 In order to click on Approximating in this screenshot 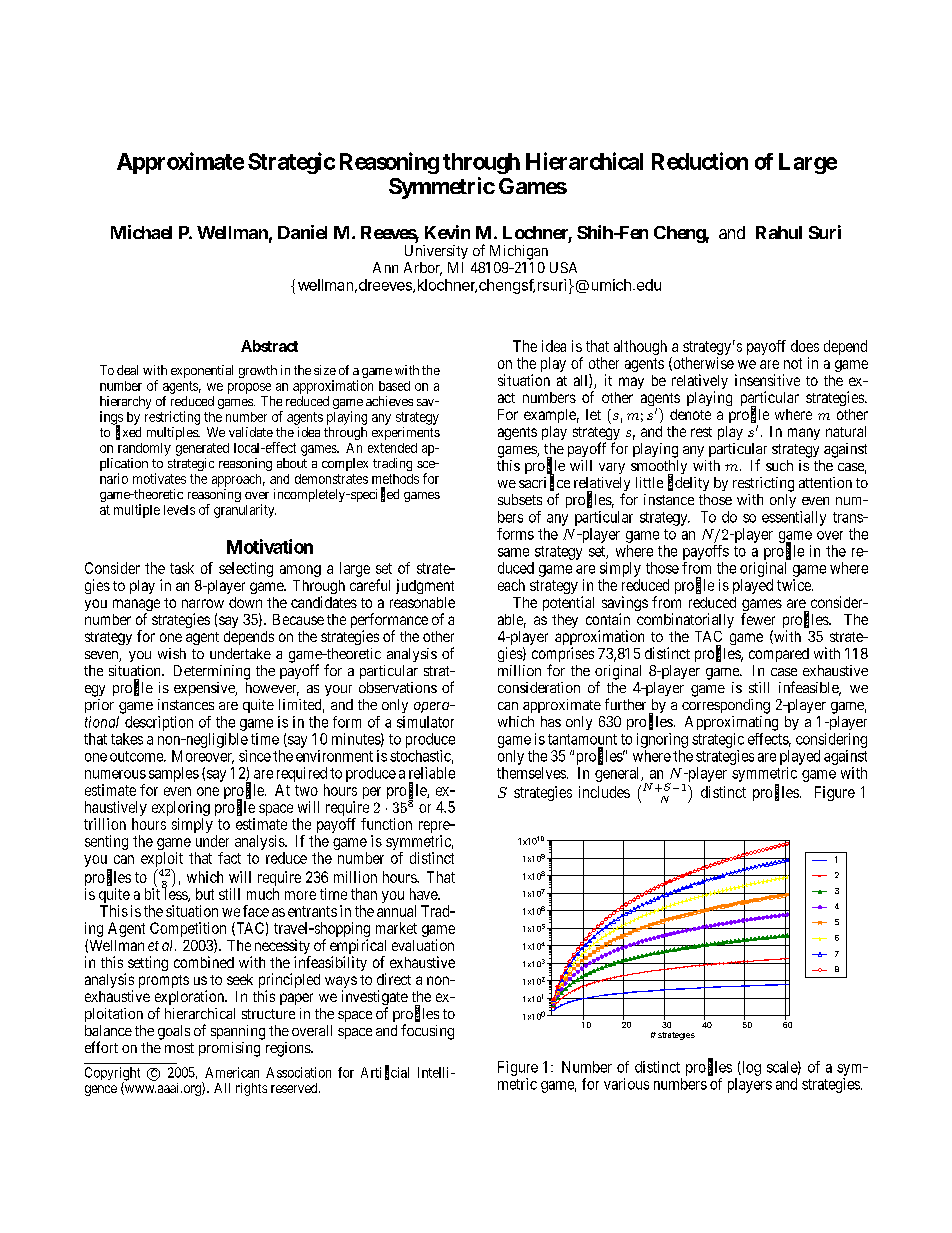, I will do `click(731, 723)`.
